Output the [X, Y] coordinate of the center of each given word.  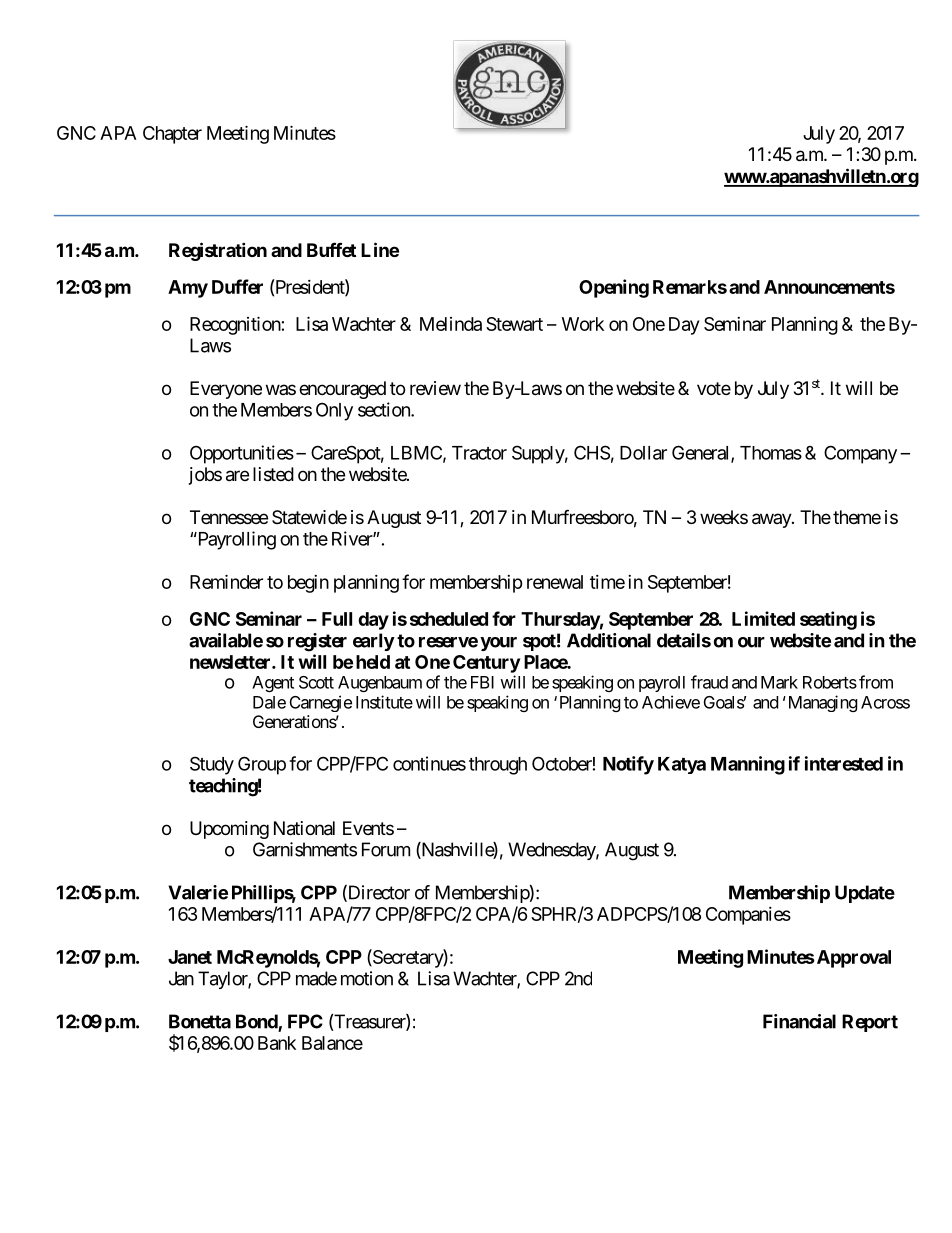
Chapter [172, 135]
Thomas [771, 453]
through [498, 766]
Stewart [514, 324]
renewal [555, 582]
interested [844, 763]
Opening [614, 288]
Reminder [226, 581]
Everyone [226, 390]
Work [583, 324]
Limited [763, 618]
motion [367, 978]
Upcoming [229, 830]
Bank [277, 1043]
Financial [799, 1021]
